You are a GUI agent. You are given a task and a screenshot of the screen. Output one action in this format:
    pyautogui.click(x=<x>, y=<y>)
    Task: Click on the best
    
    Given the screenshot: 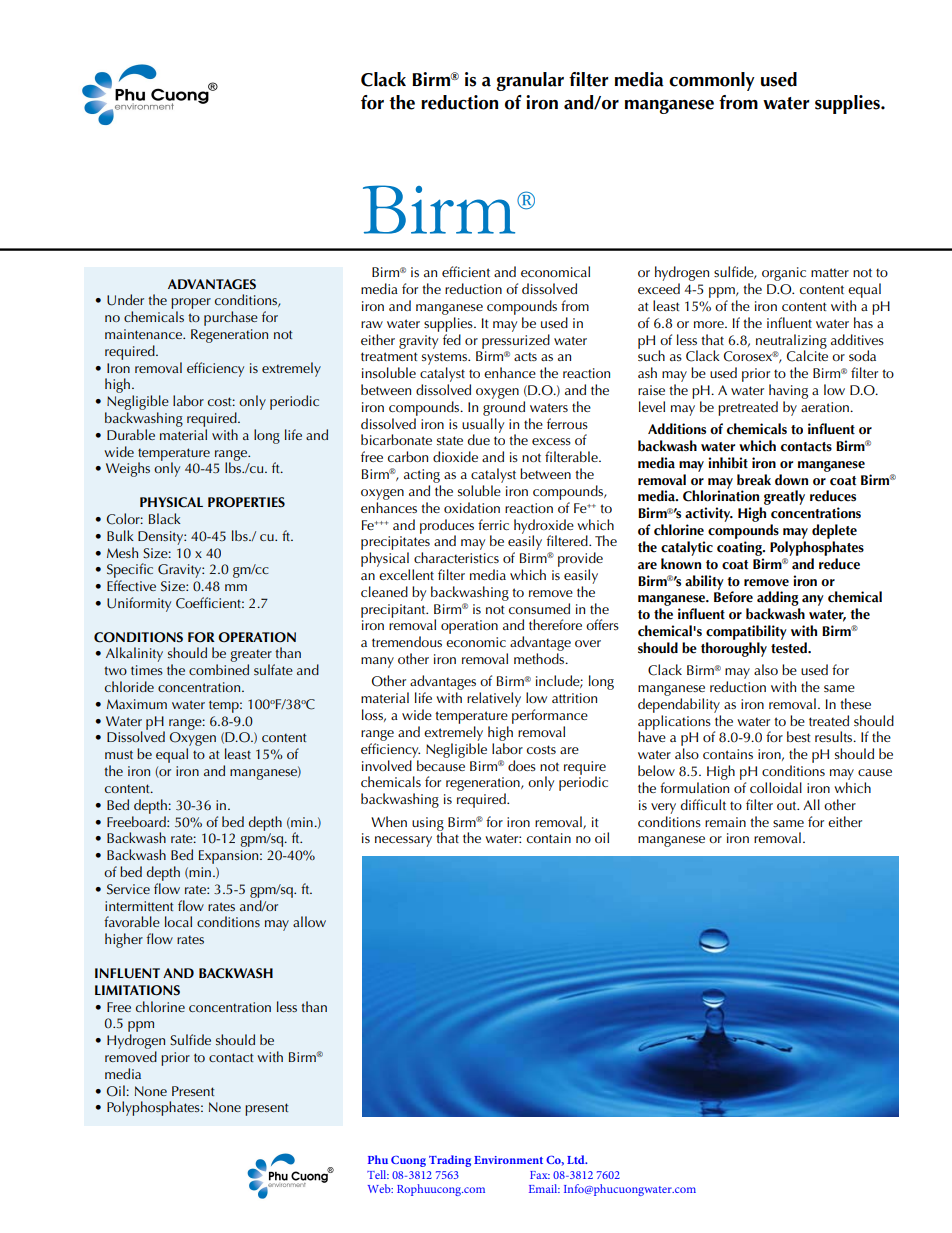 What is the action you would take?
    pyautogui.click(x=799, y=736)
